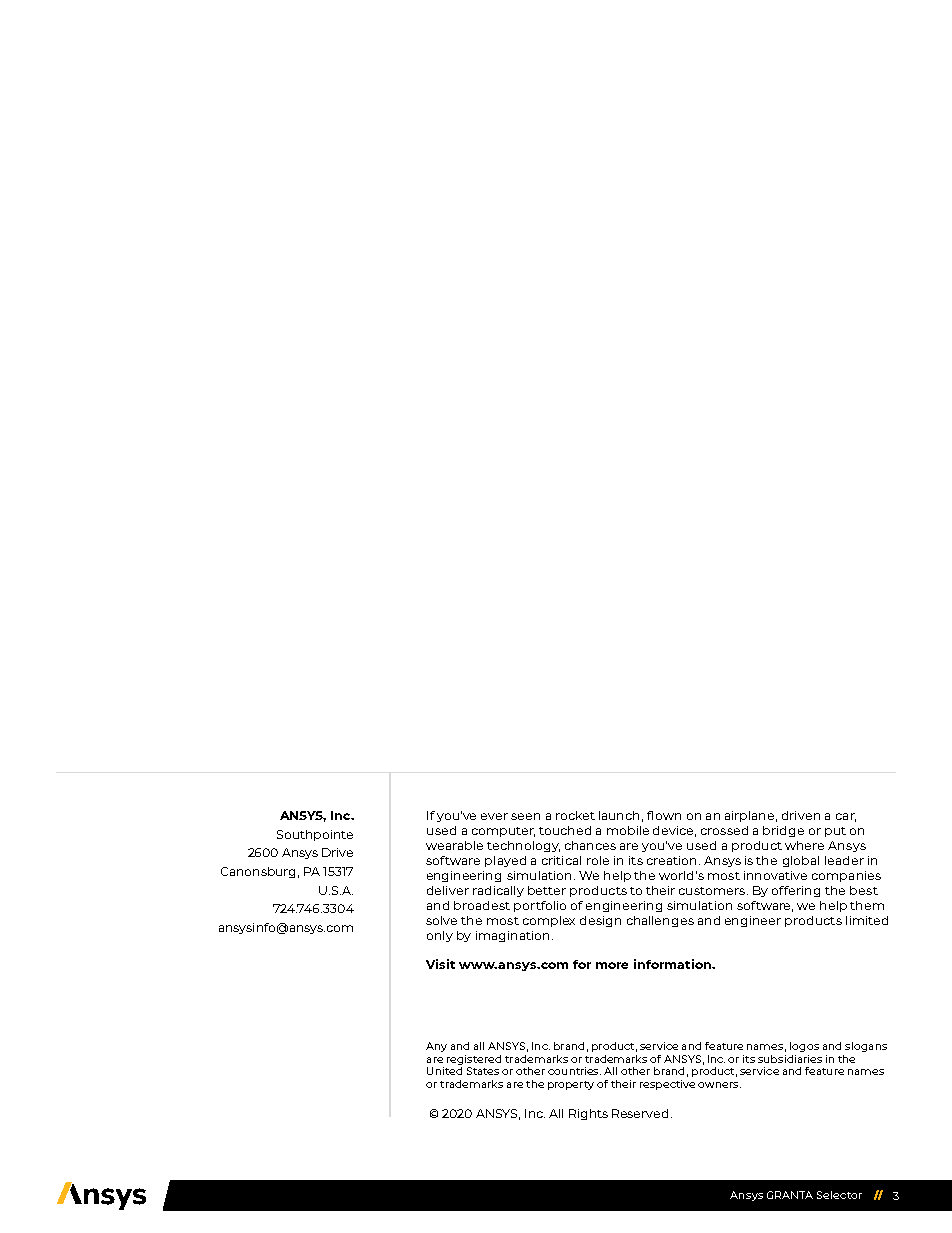 Image resolution: width=952 pixels, height=1233 pixels. I want to click on Rights, so click(588, 1114).
